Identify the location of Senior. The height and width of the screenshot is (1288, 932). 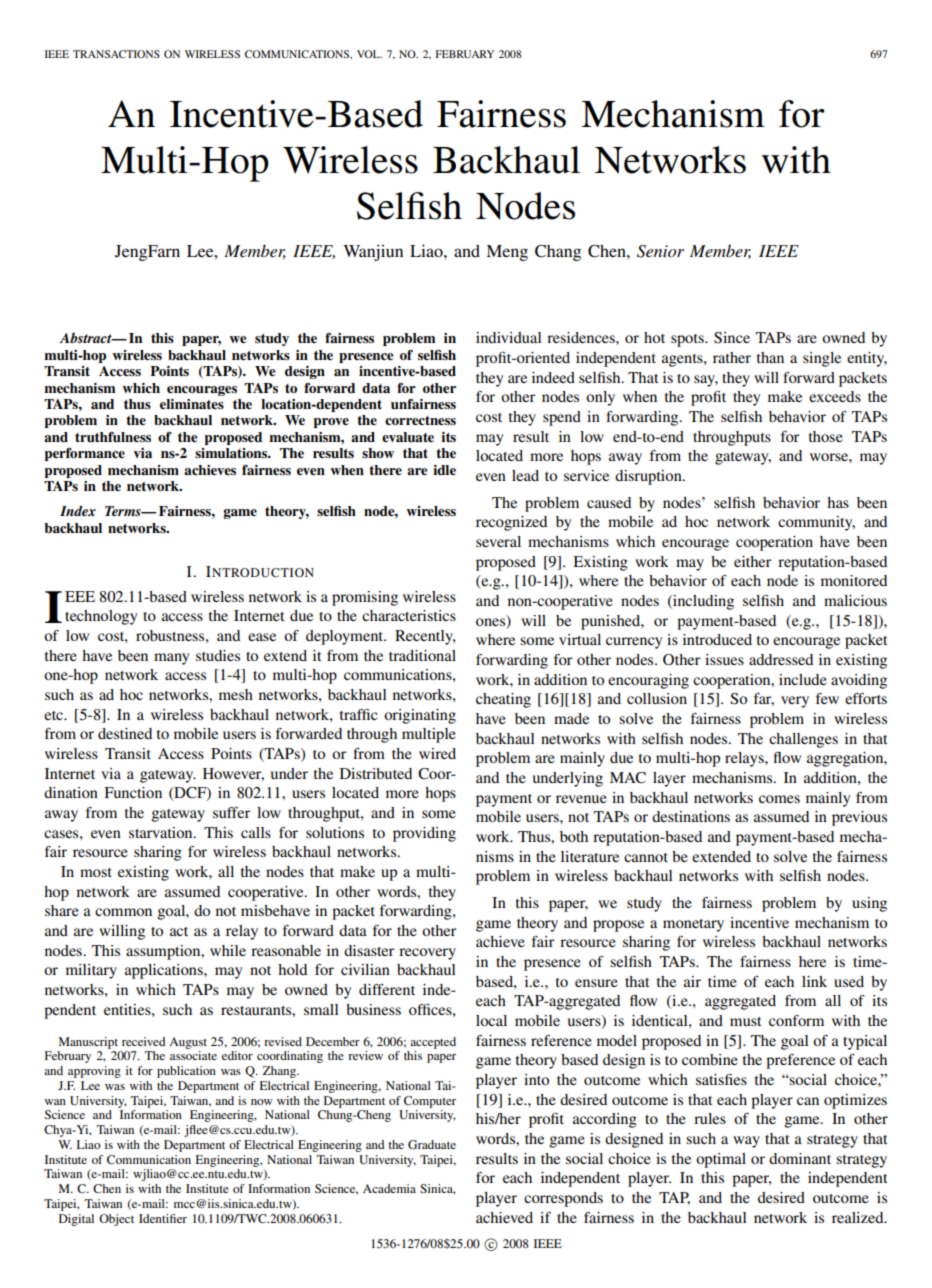
(660, 251).
